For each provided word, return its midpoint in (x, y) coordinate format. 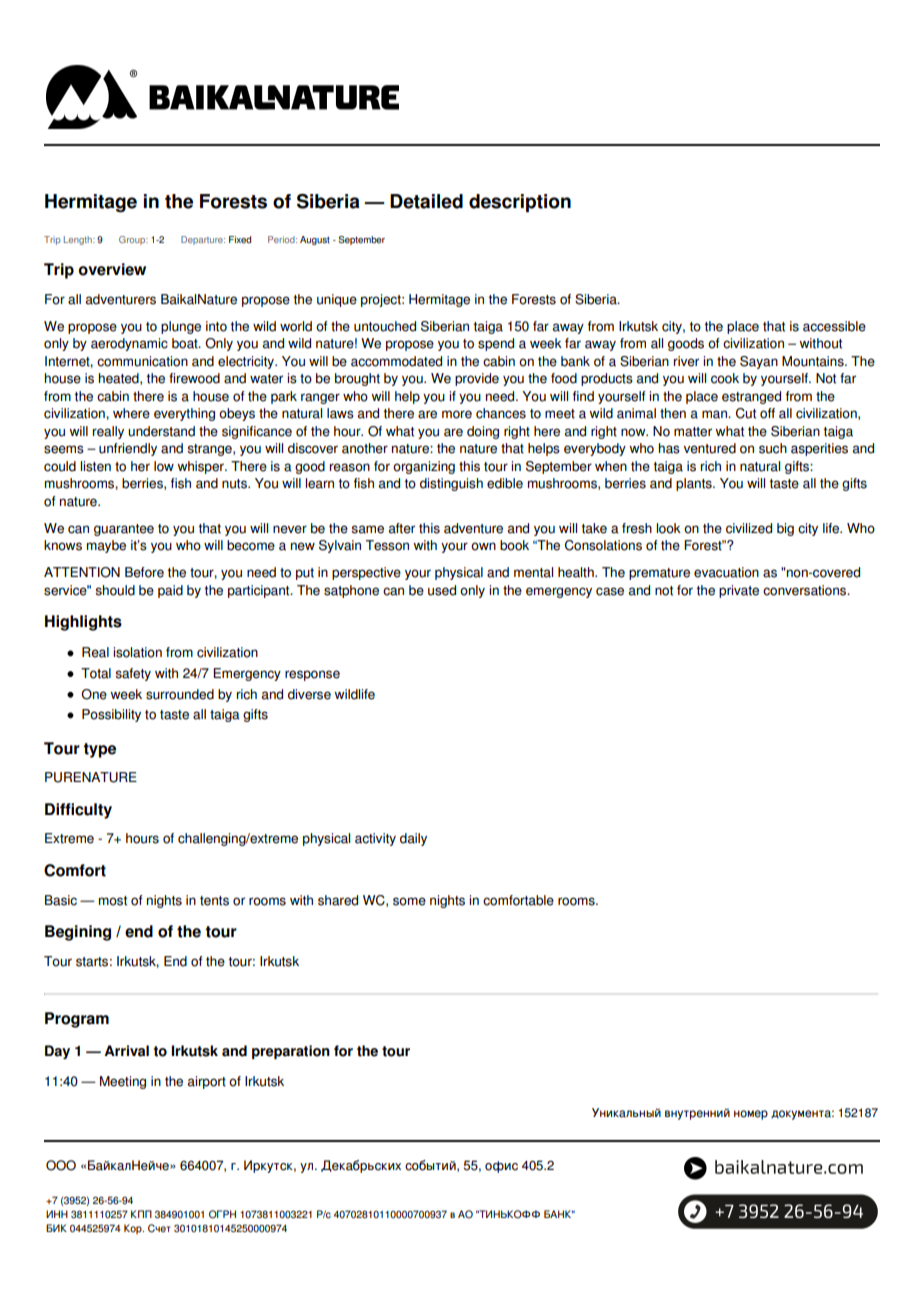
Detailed (426, 201)
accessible (834, 326)
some (409, 901)
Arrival (126, 1051)
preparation (291, 1052)
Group (133, 240)
